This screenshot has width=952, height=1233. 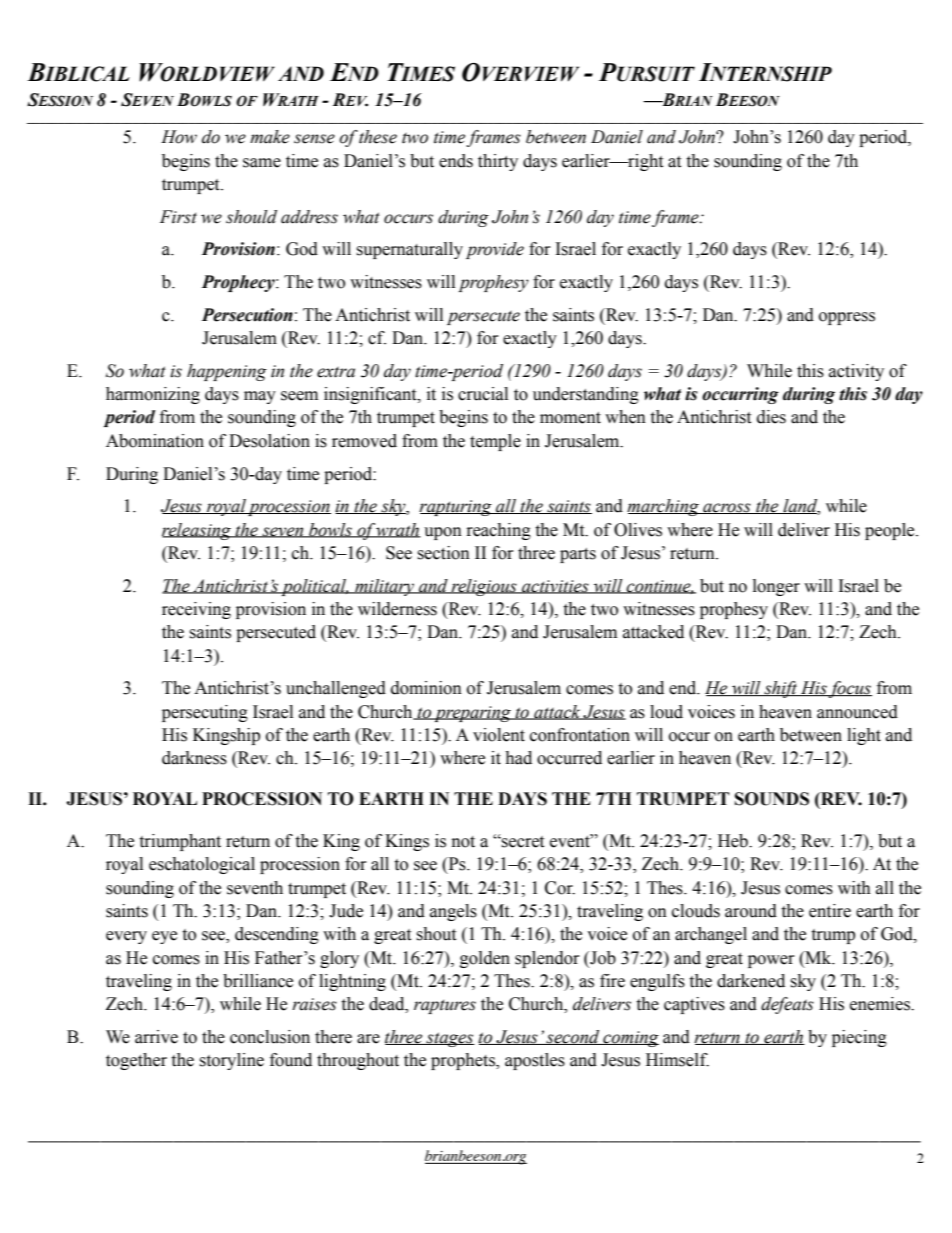 What do you see at coordinates (484, 587) in the screenshot?
I see `religious` at bounding box center [484, 587].
